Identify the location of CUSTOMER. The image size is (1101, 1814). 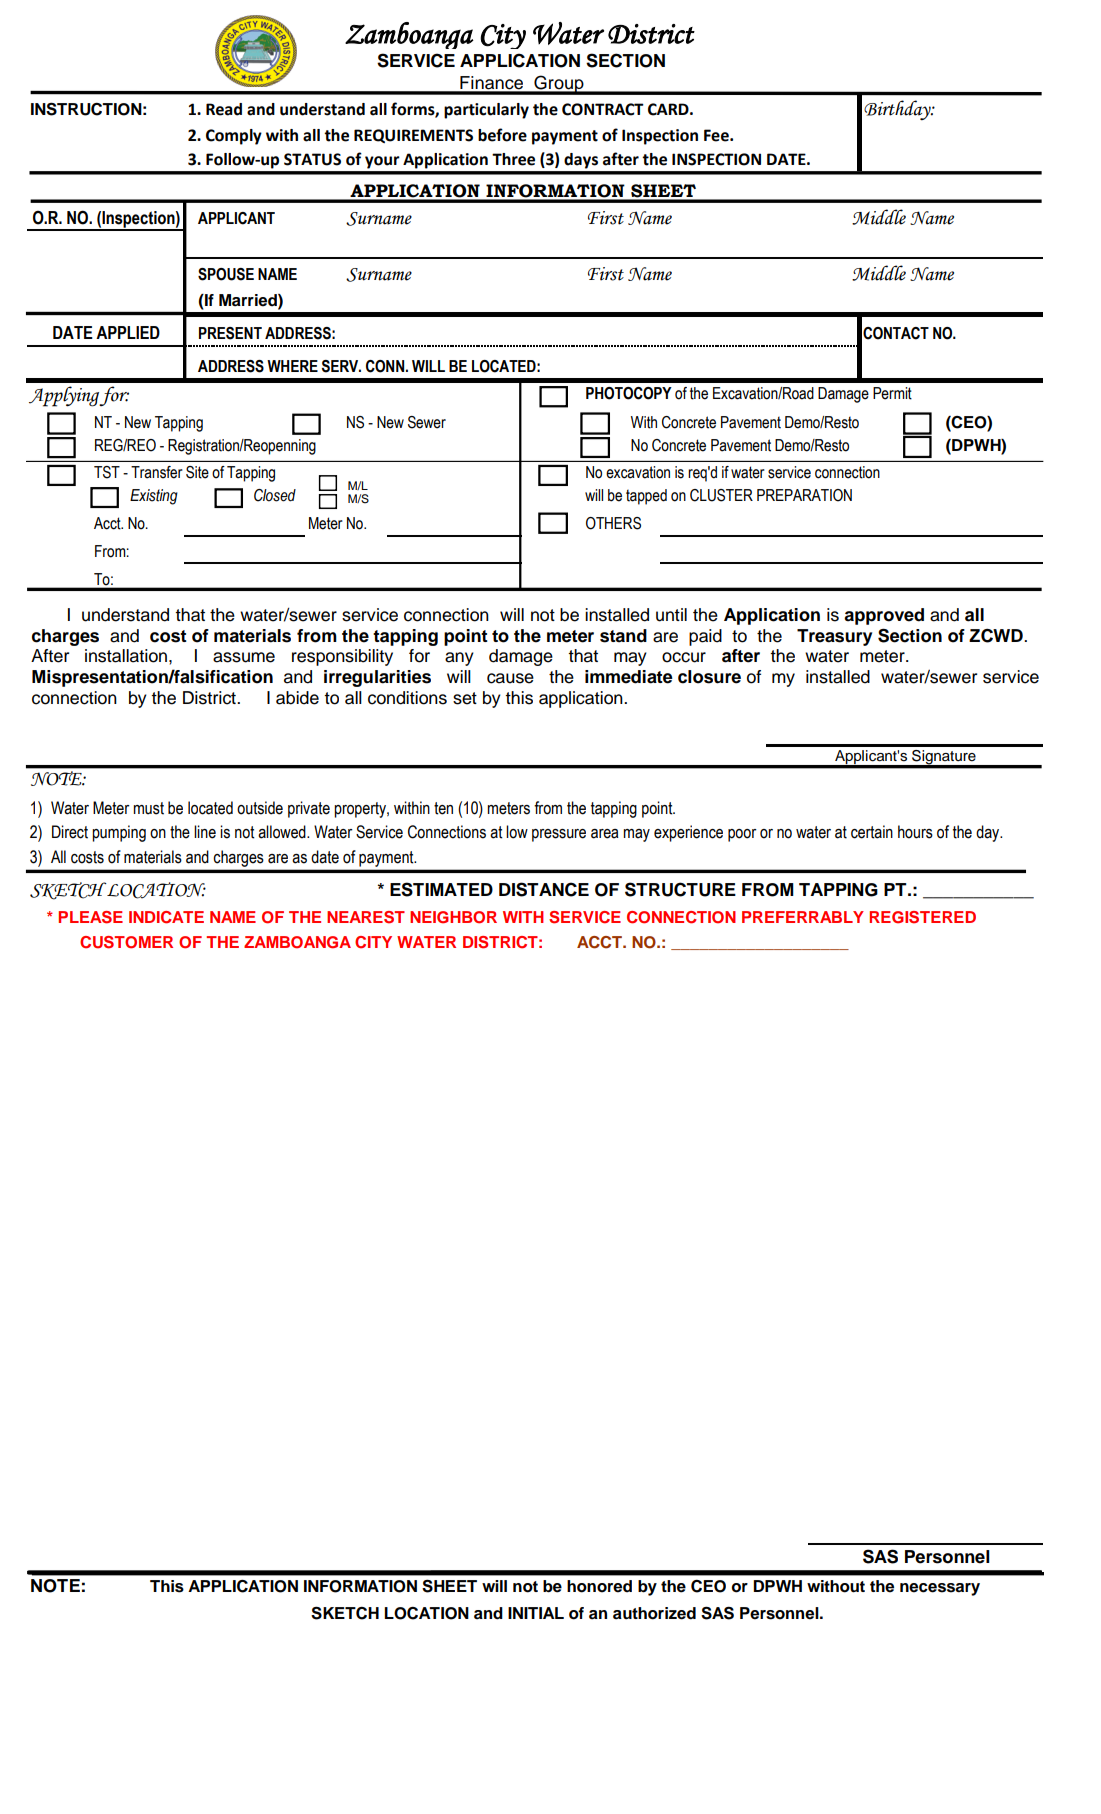
(126, 942).
